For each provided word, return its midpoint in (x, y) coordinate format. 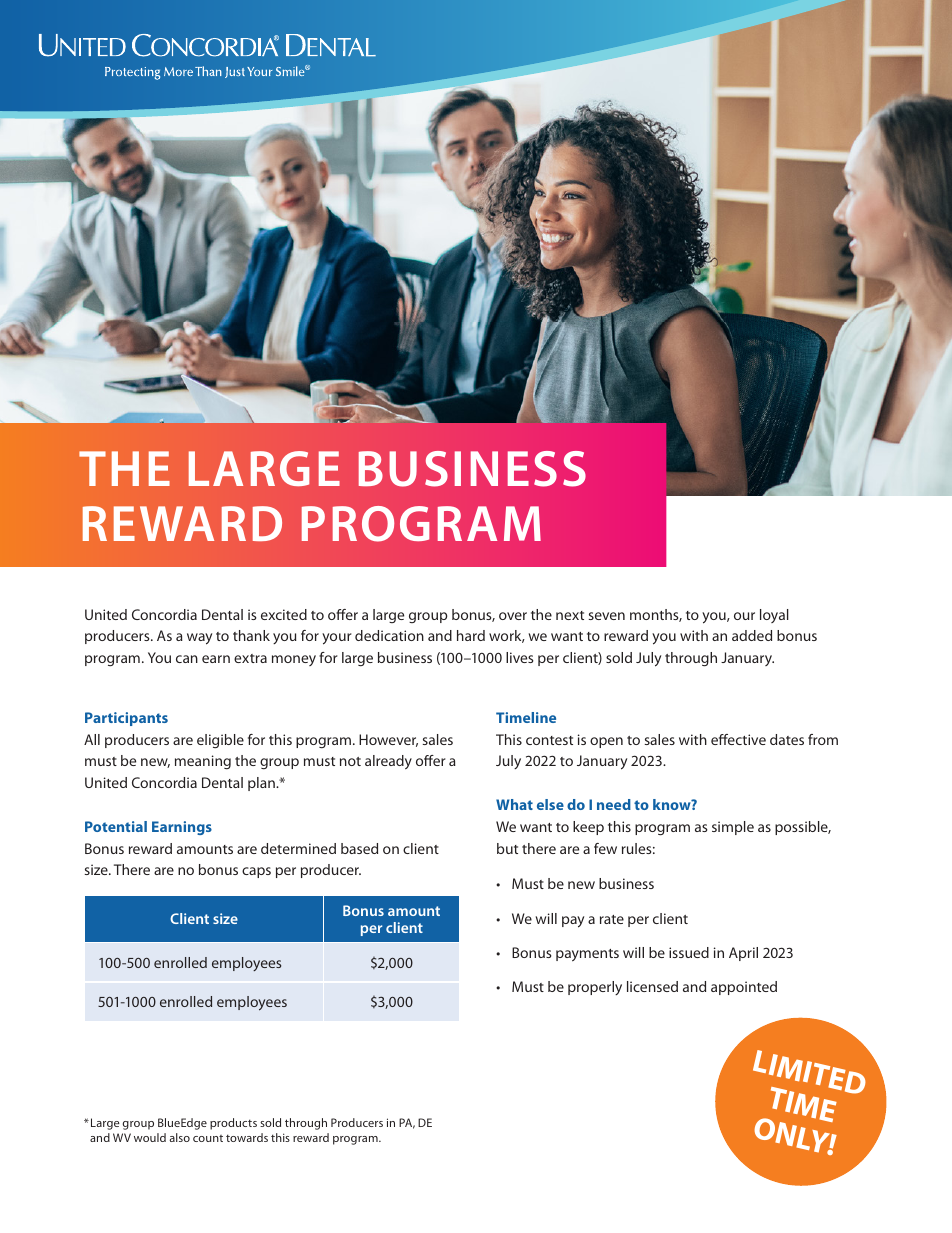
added (752, 635)
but (507, 848)
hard (471, 635)
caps (256, 872)
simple (733, 828)
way (199, 639)
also (179, 1137)
